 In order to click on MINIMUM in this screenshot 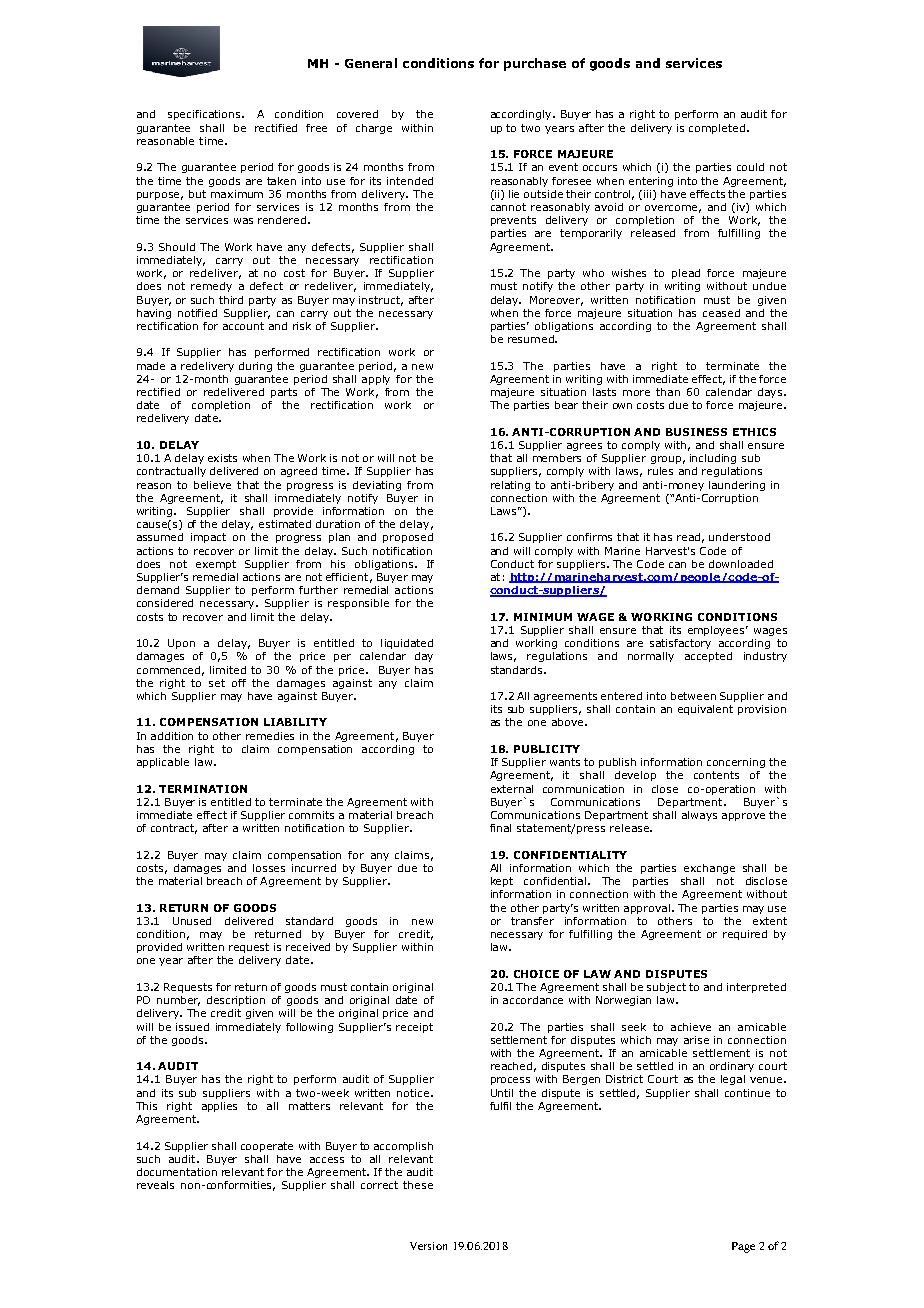, I will do `click(543, 617)`.
